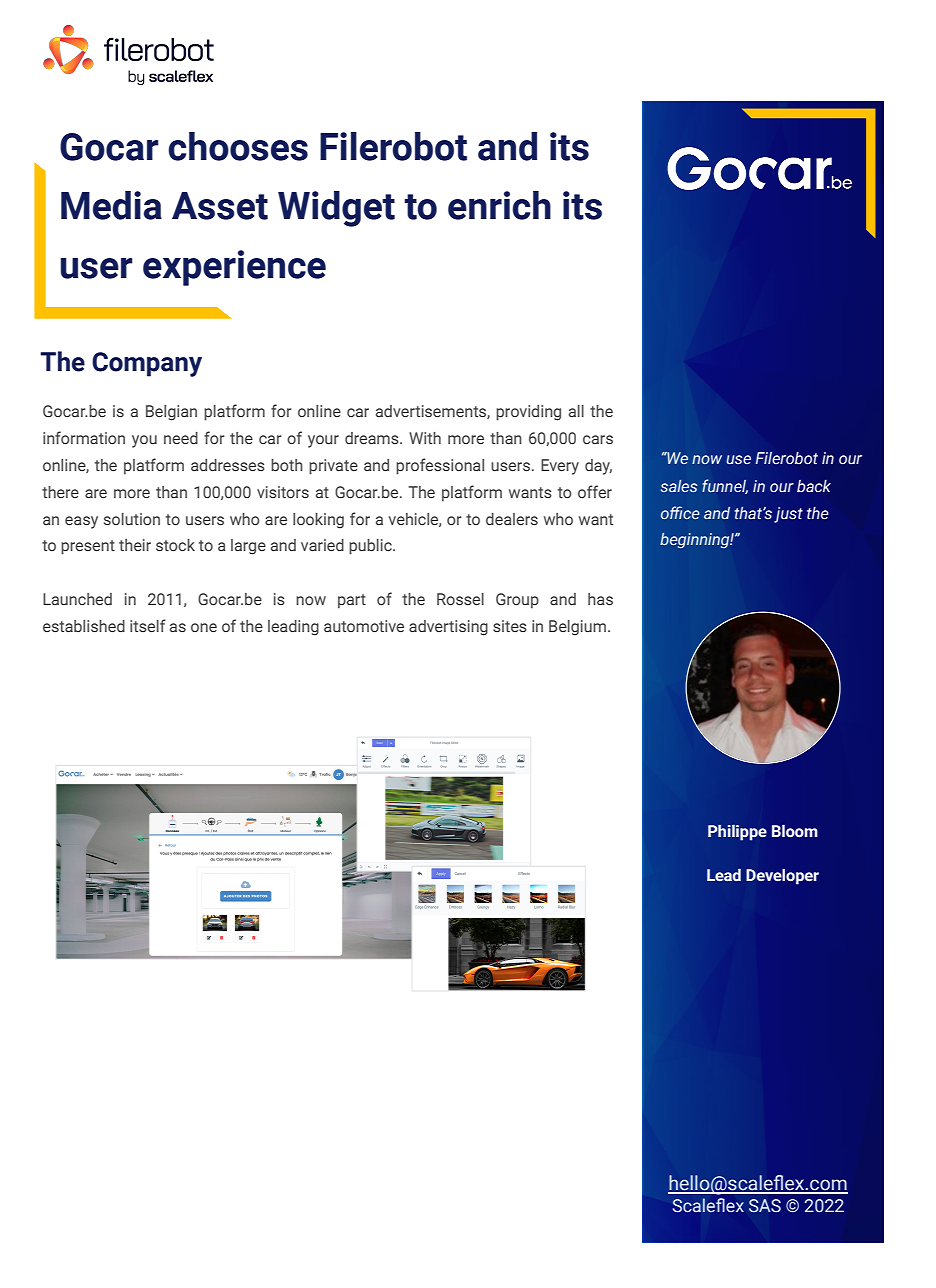 The height and width of the image is (1288, 936). Describe the element at coordinates (111, 205) in the image. I see `Media` at that location.
